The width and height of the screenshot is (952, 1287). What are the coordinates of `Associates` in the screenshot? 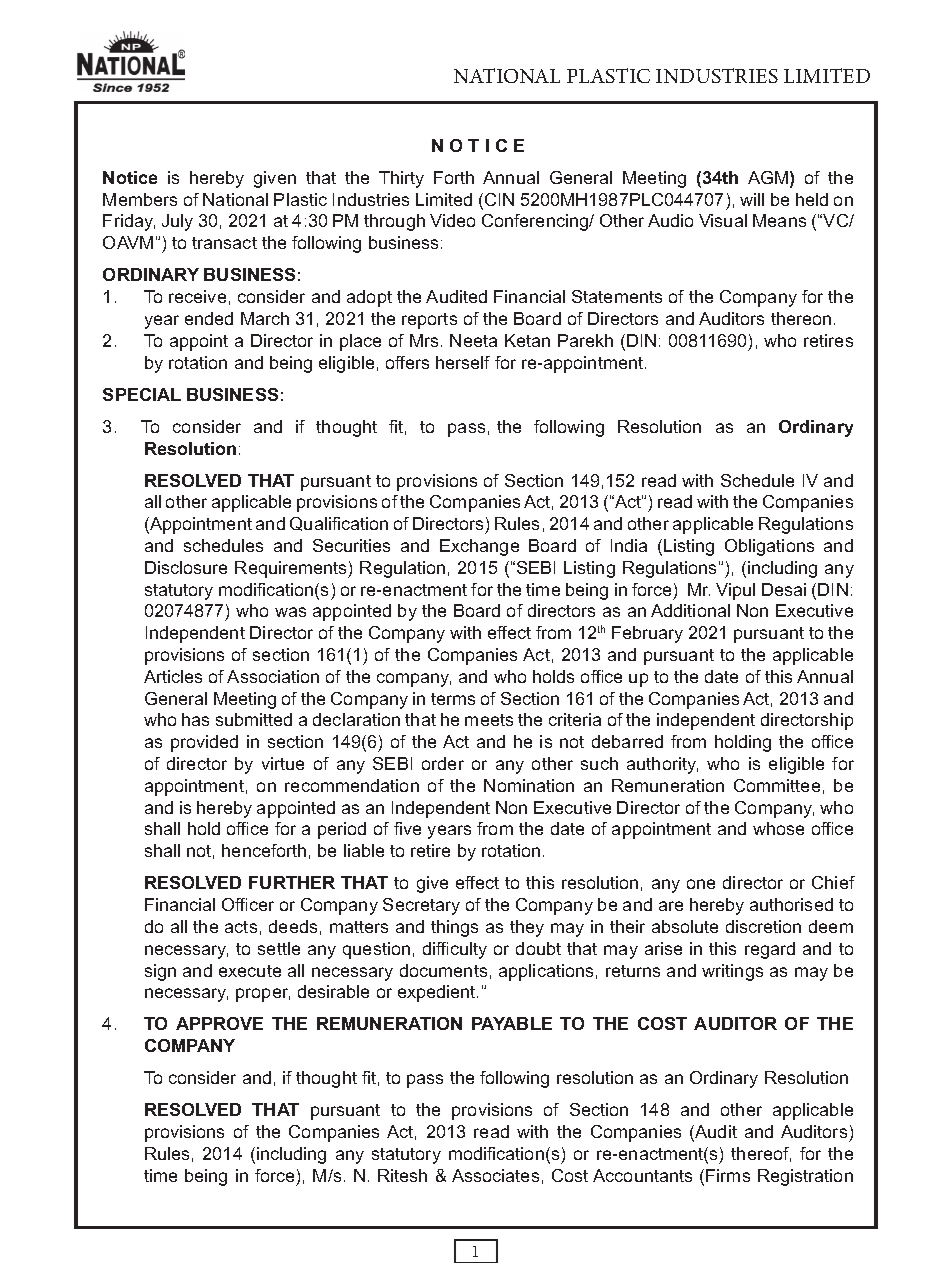 It's located at (495, 1175).
